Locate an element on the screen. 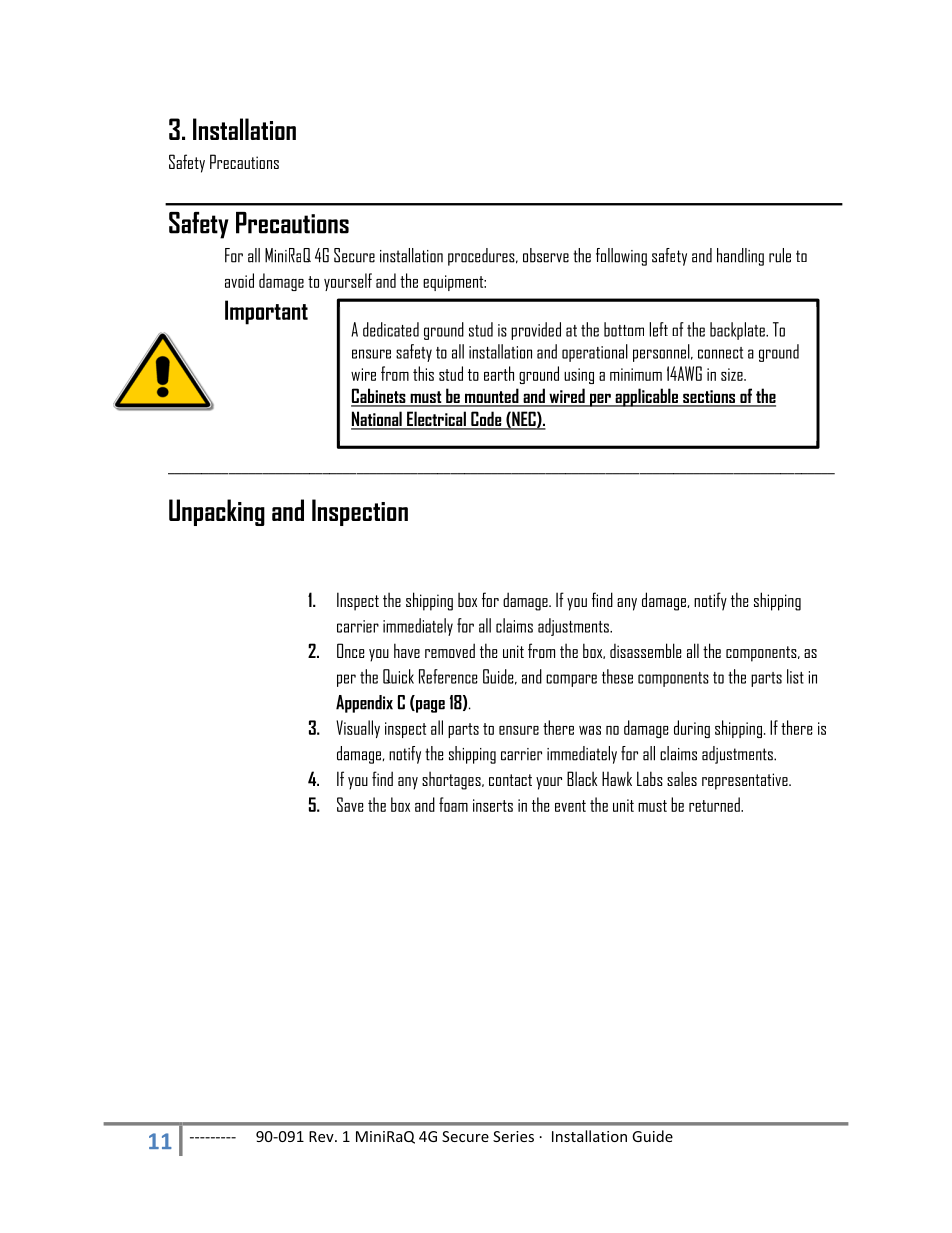  Important is located at coordinates (266, 312).
